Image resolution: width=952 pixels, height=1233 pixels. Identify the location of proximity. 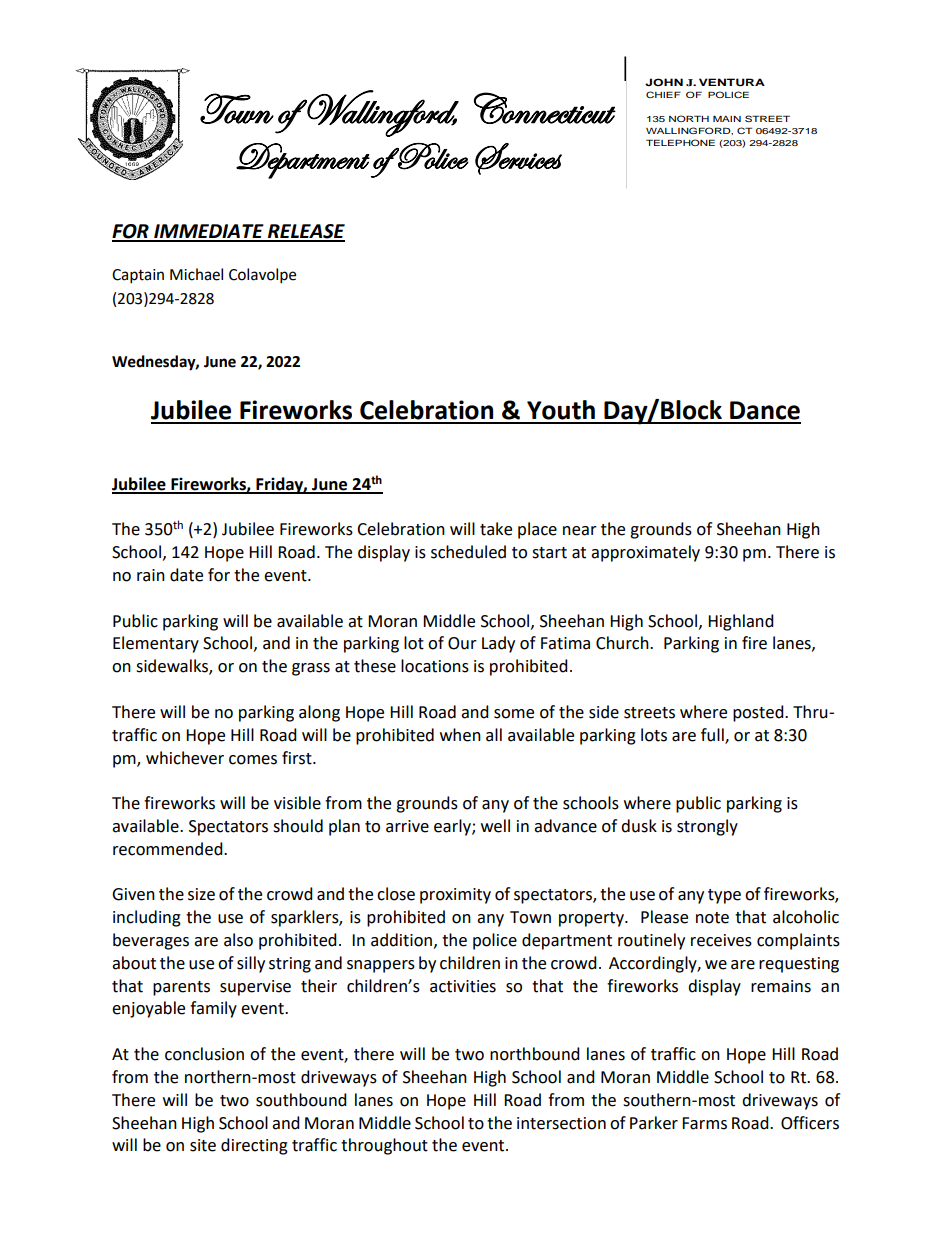
(455, 896).
